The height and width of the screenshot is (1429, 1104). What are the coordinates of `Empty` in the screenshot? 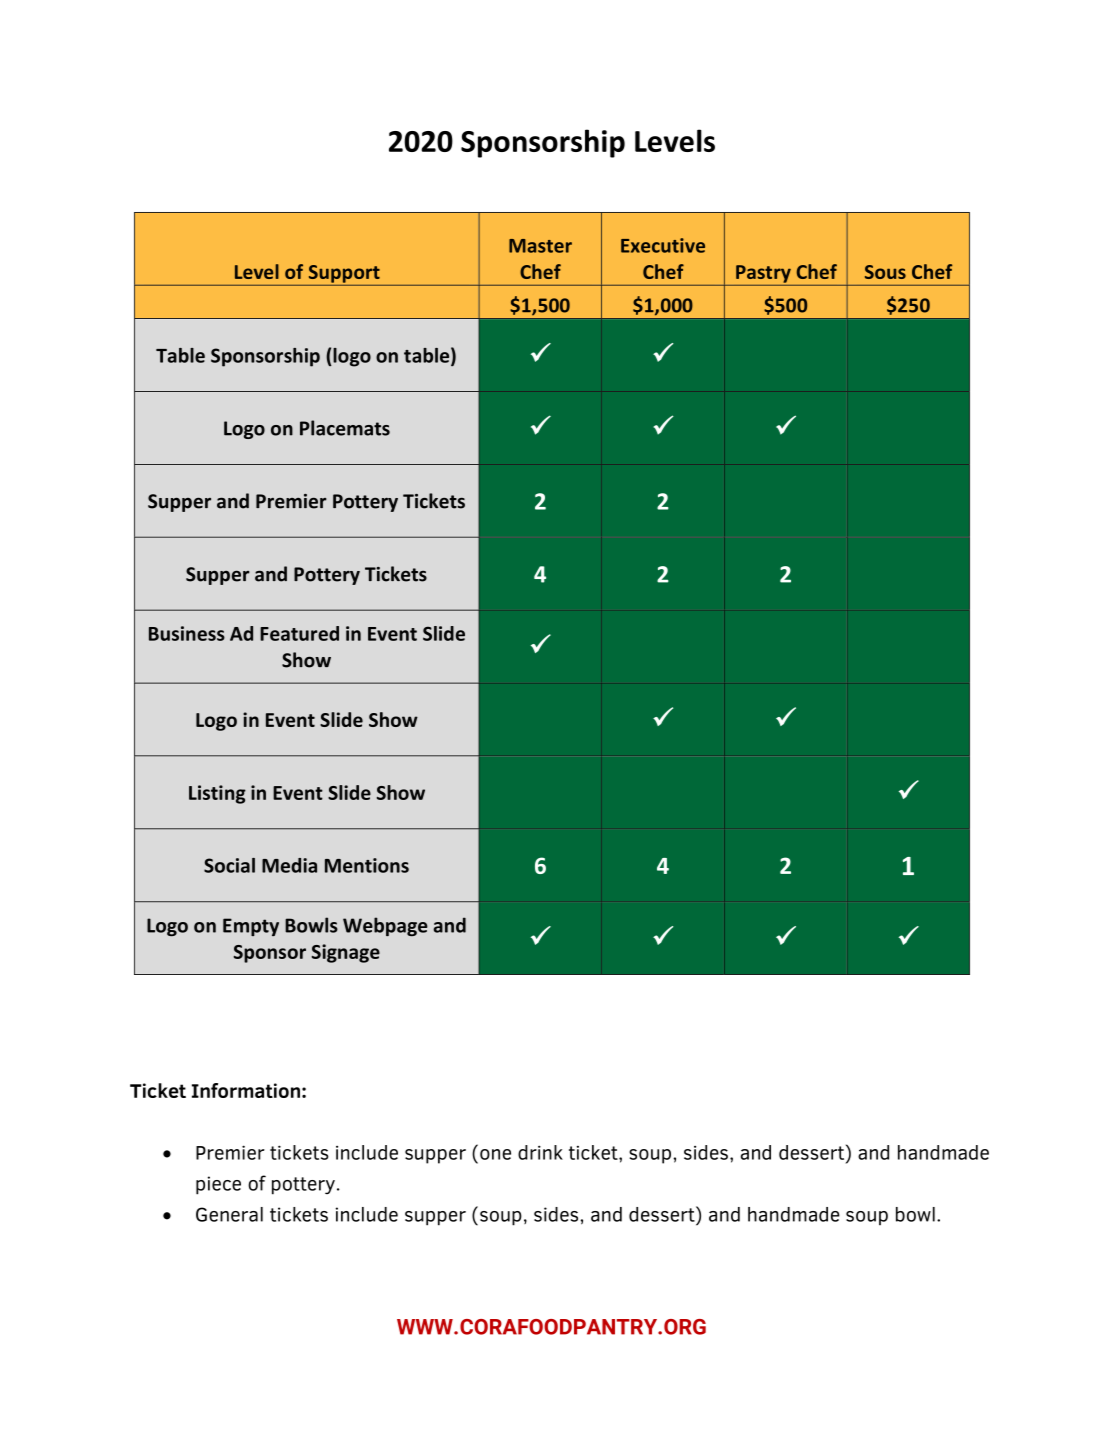 It's located at (251, 927).
